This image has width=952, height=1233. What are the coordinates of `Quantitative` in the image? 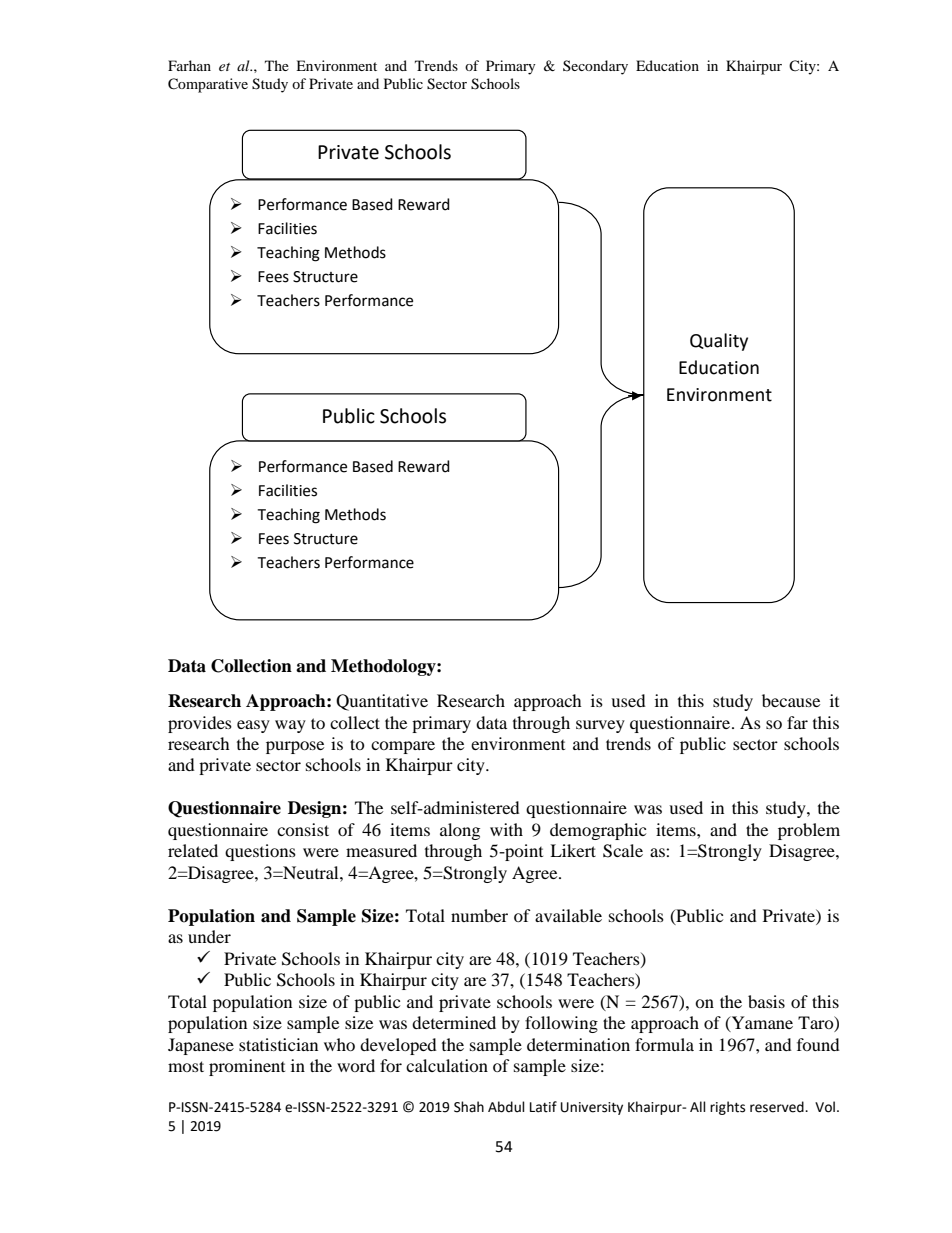 It's located at (382, 702).
